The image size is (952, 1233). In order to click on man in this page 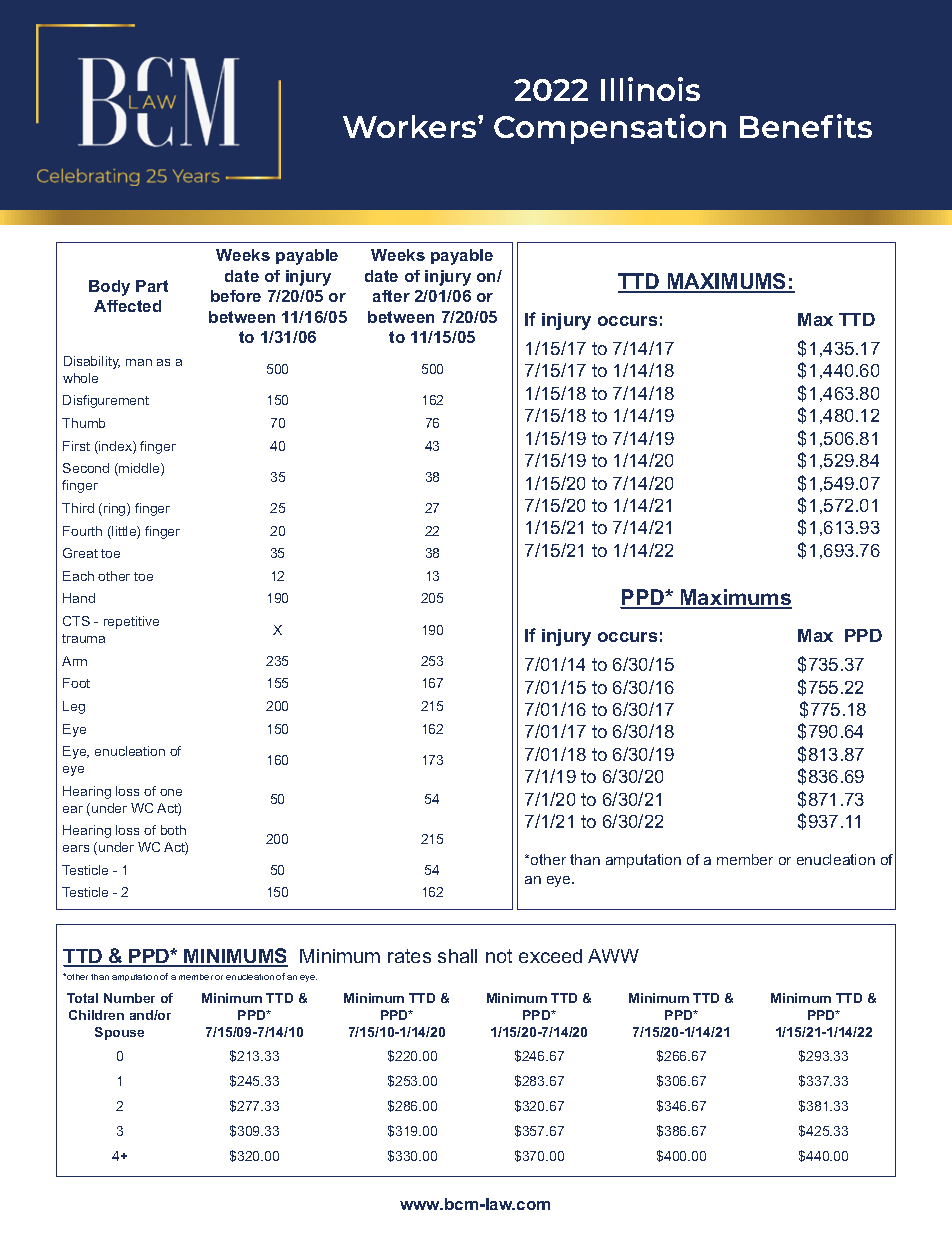, I will do `click(139, 362)`.
